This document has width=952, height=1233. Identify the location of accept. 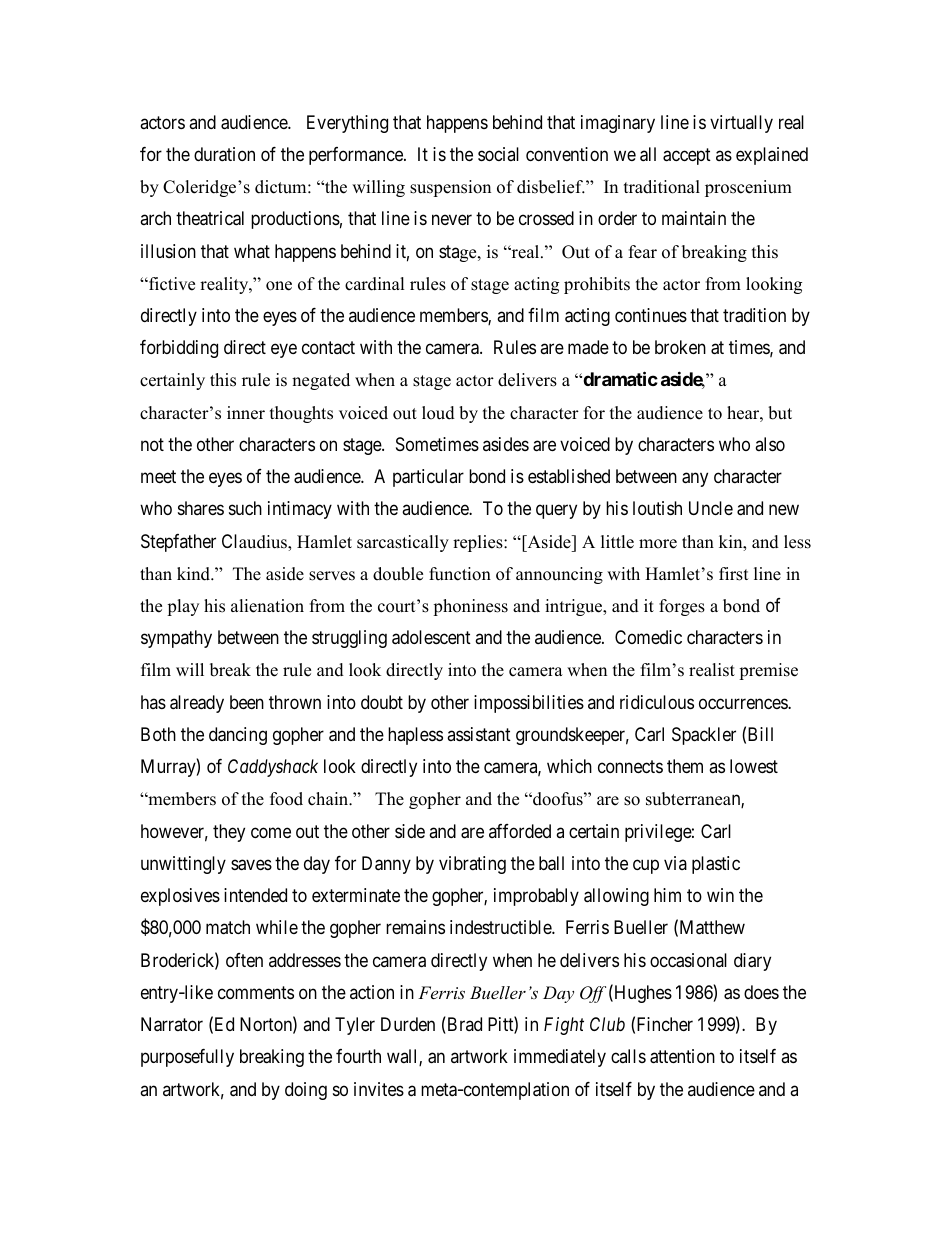
(687, 156).
